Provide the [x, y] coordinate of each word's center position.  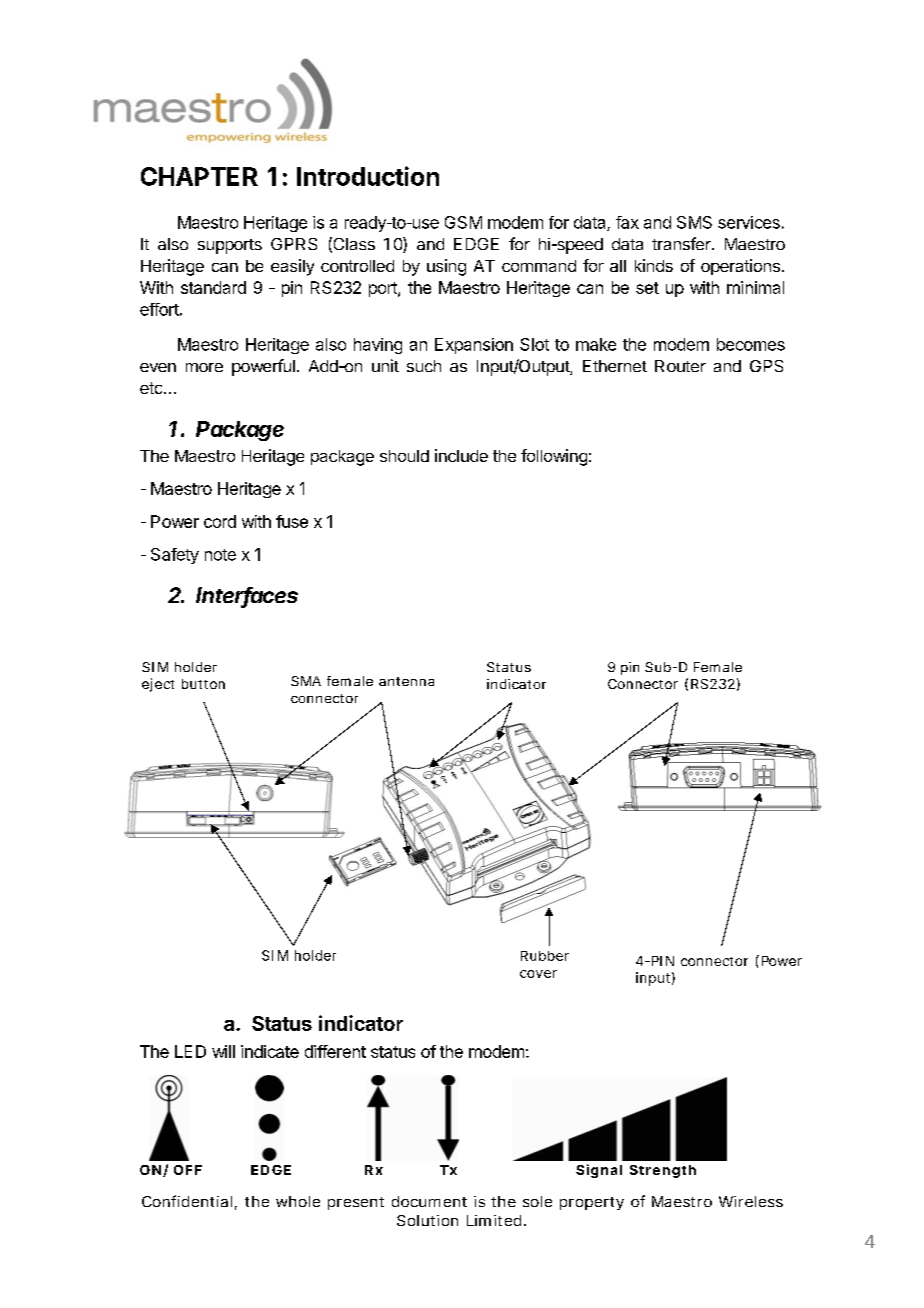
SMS [694, 222]
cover [538, 974]
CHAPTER [199, 176]
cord [220, 521]
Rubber [545, 956]
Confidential [187, 1201]
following [554, 457]
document [429, 1201]
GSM [463, 222]
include [461, 455]
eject [158, 685]
